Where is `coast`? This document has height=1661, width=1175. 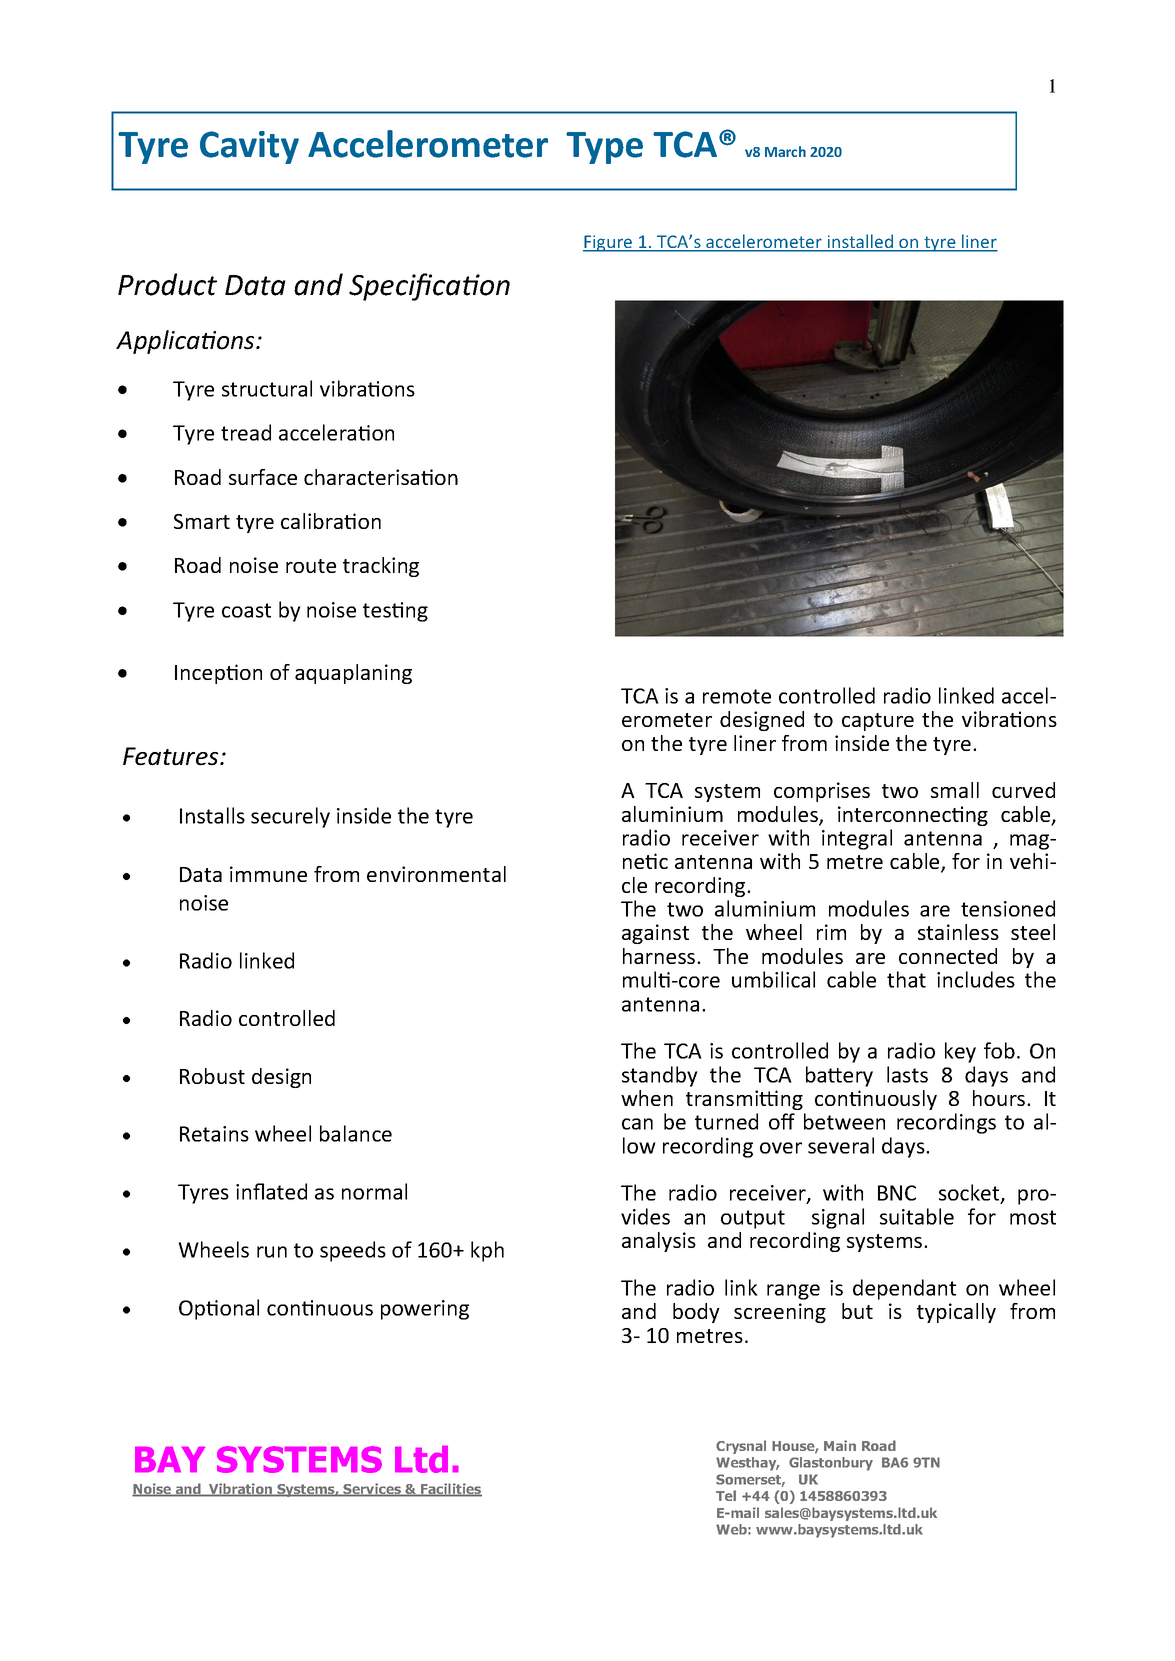
coast is located at coordinates (246, 610).
